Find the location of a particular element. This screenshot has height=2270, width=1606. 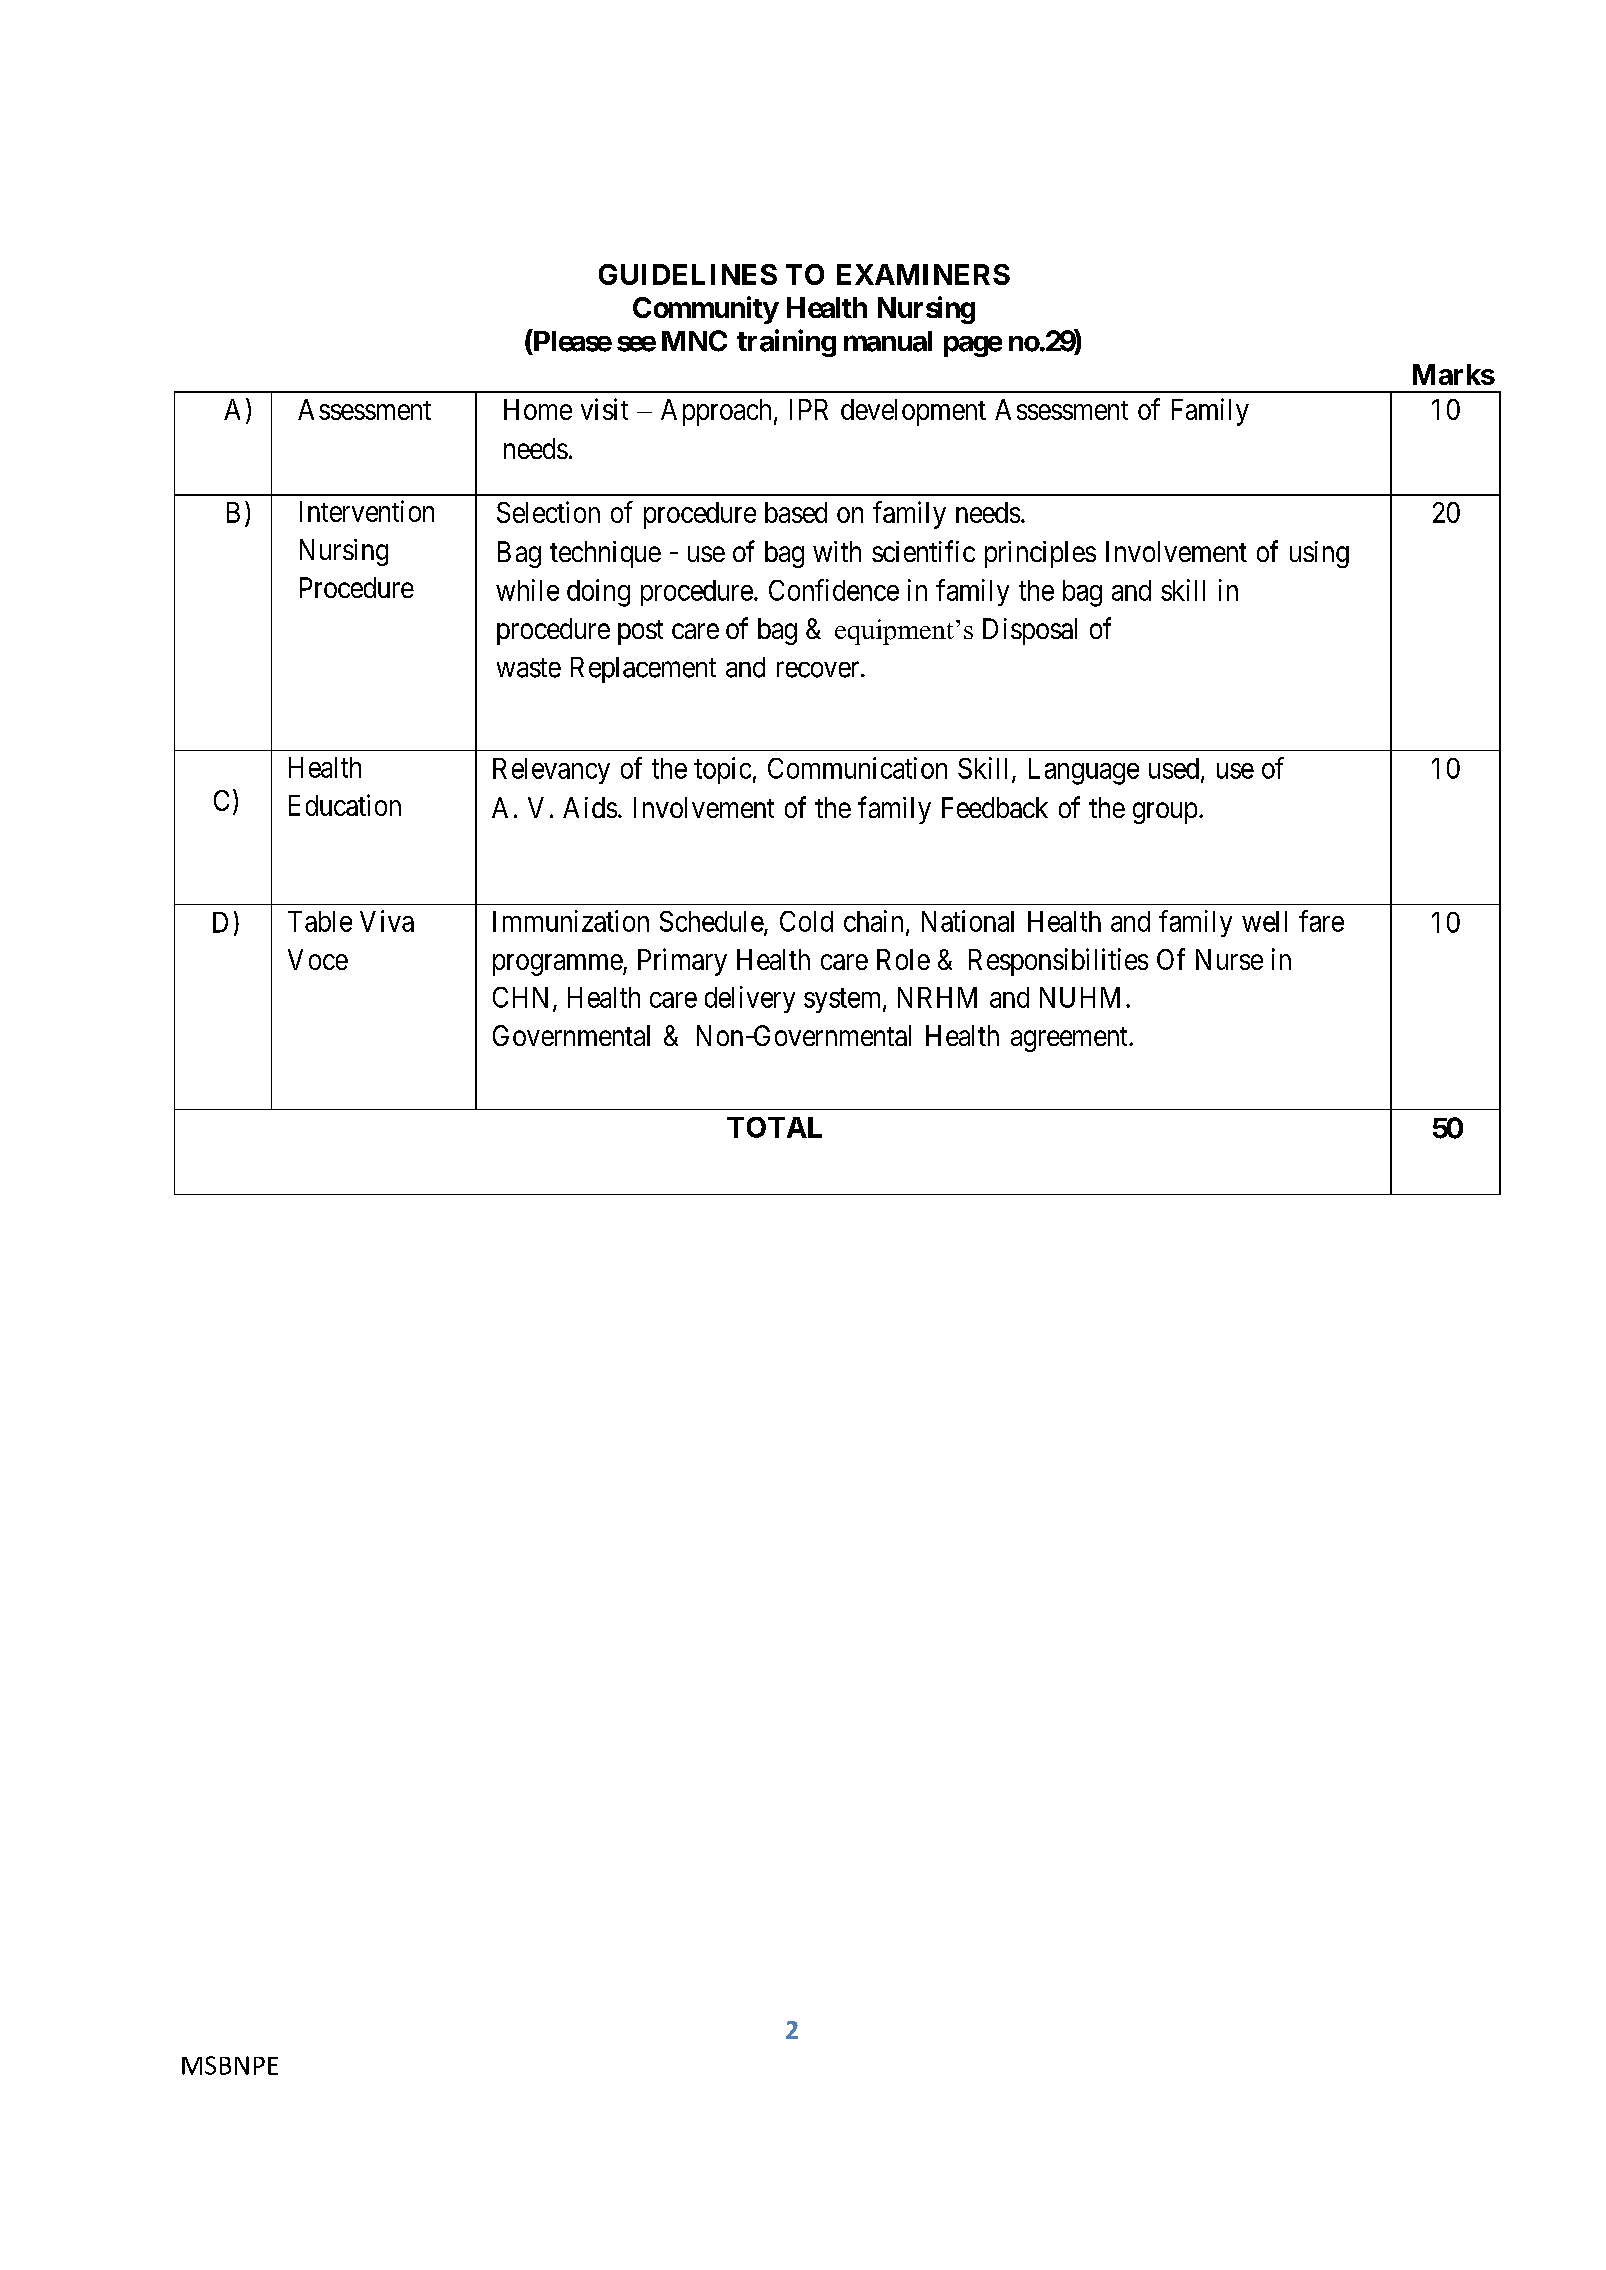

Communication is located at coordinates (857, 768).
